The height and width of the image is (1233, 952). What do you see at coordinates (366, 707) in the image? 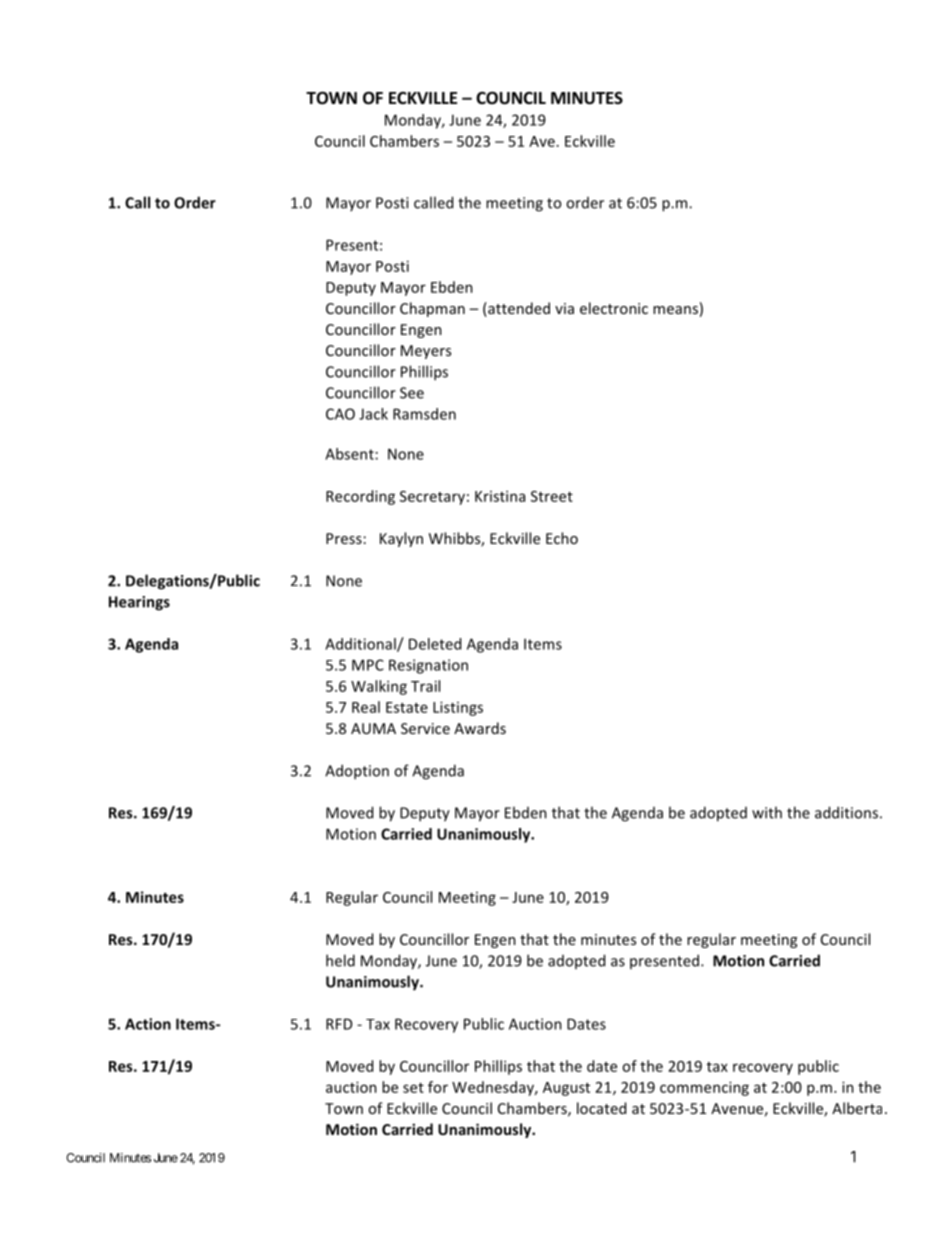
I see `Real` at bounding box center [366, 707].
